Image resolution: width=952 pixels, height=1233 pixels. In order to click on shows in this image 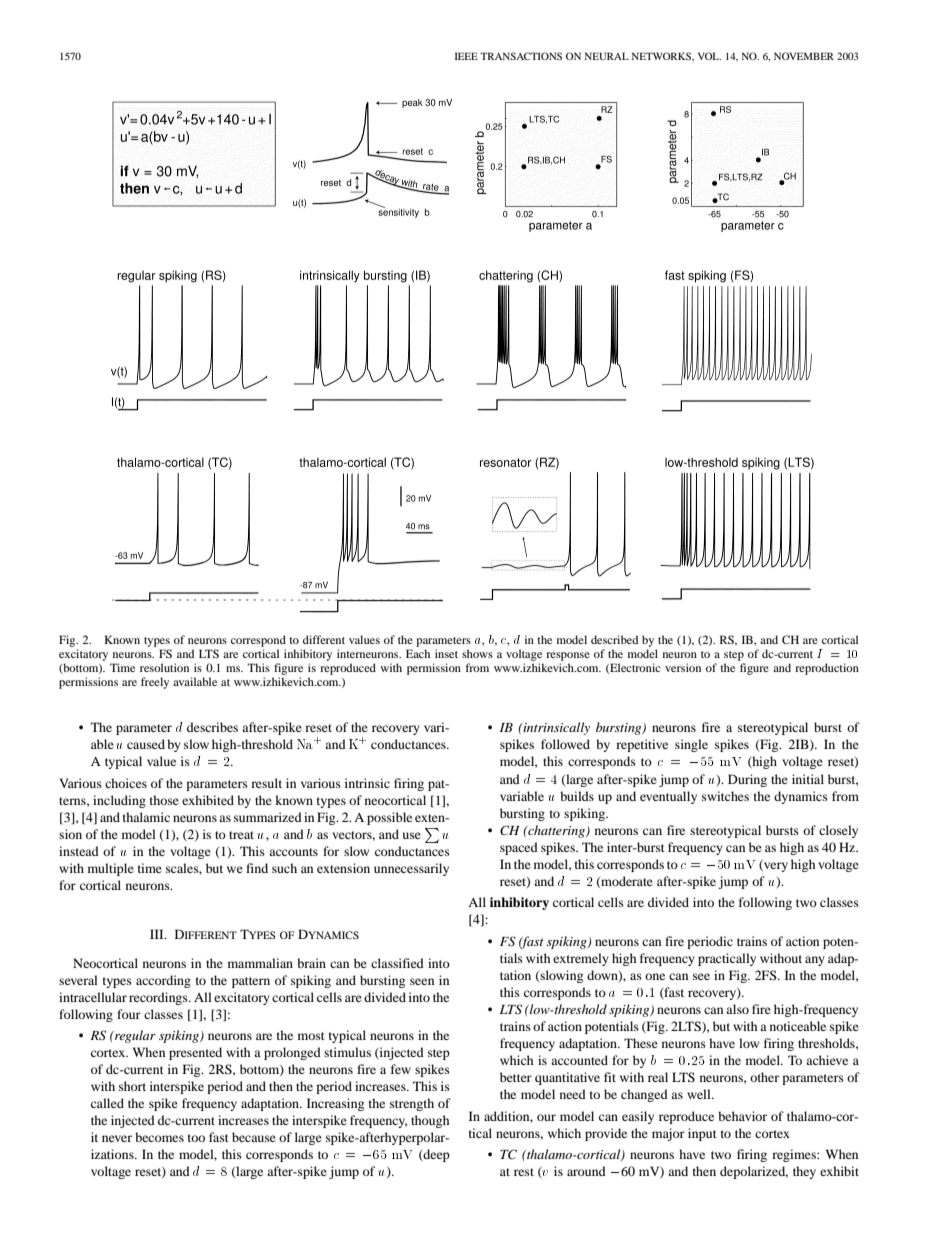, I will do `click(477, 653)`.
